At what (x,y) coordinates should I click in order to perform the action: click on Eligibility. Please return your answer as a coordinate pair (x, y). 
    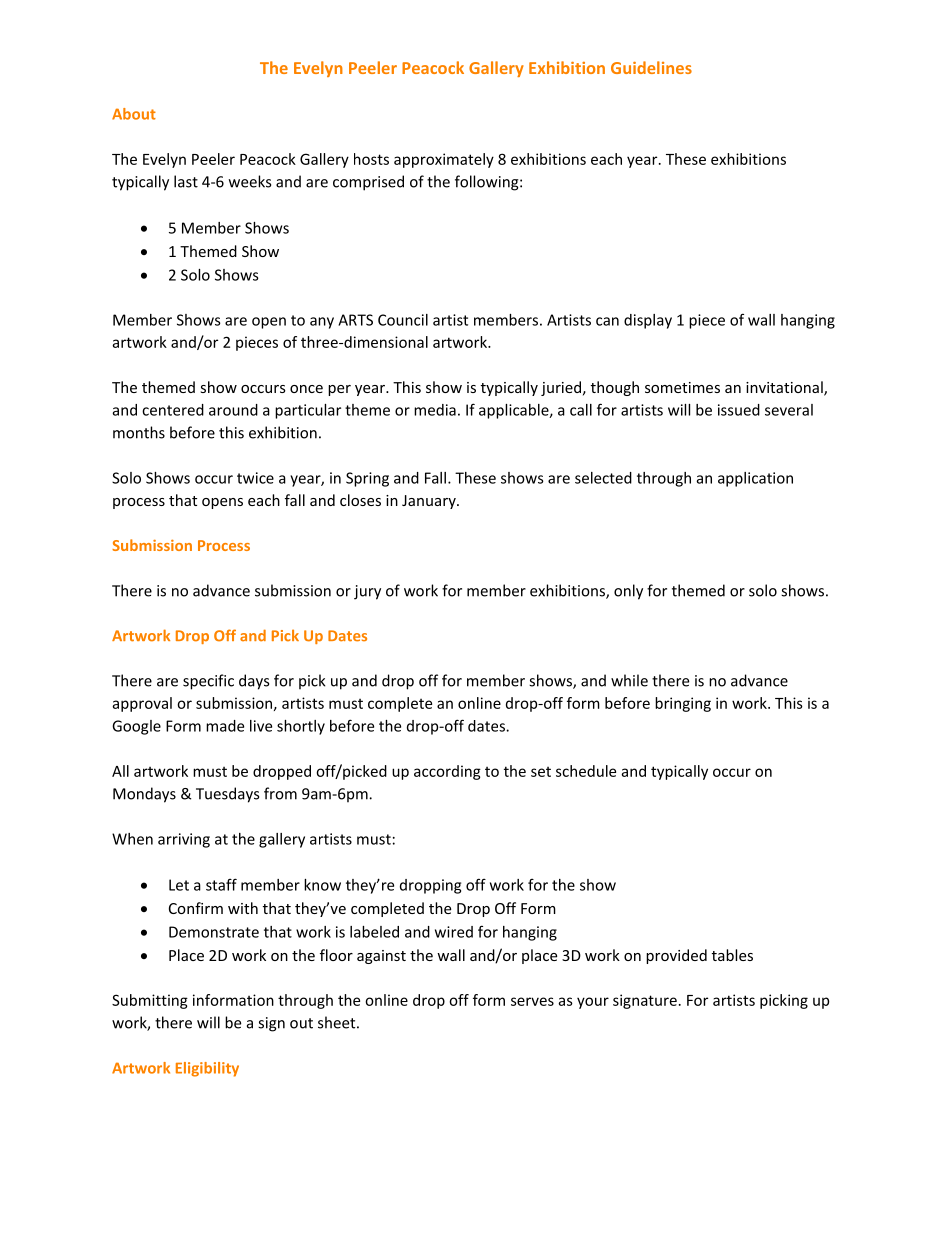
    Looking at the image, I should click on (207, 1069).
